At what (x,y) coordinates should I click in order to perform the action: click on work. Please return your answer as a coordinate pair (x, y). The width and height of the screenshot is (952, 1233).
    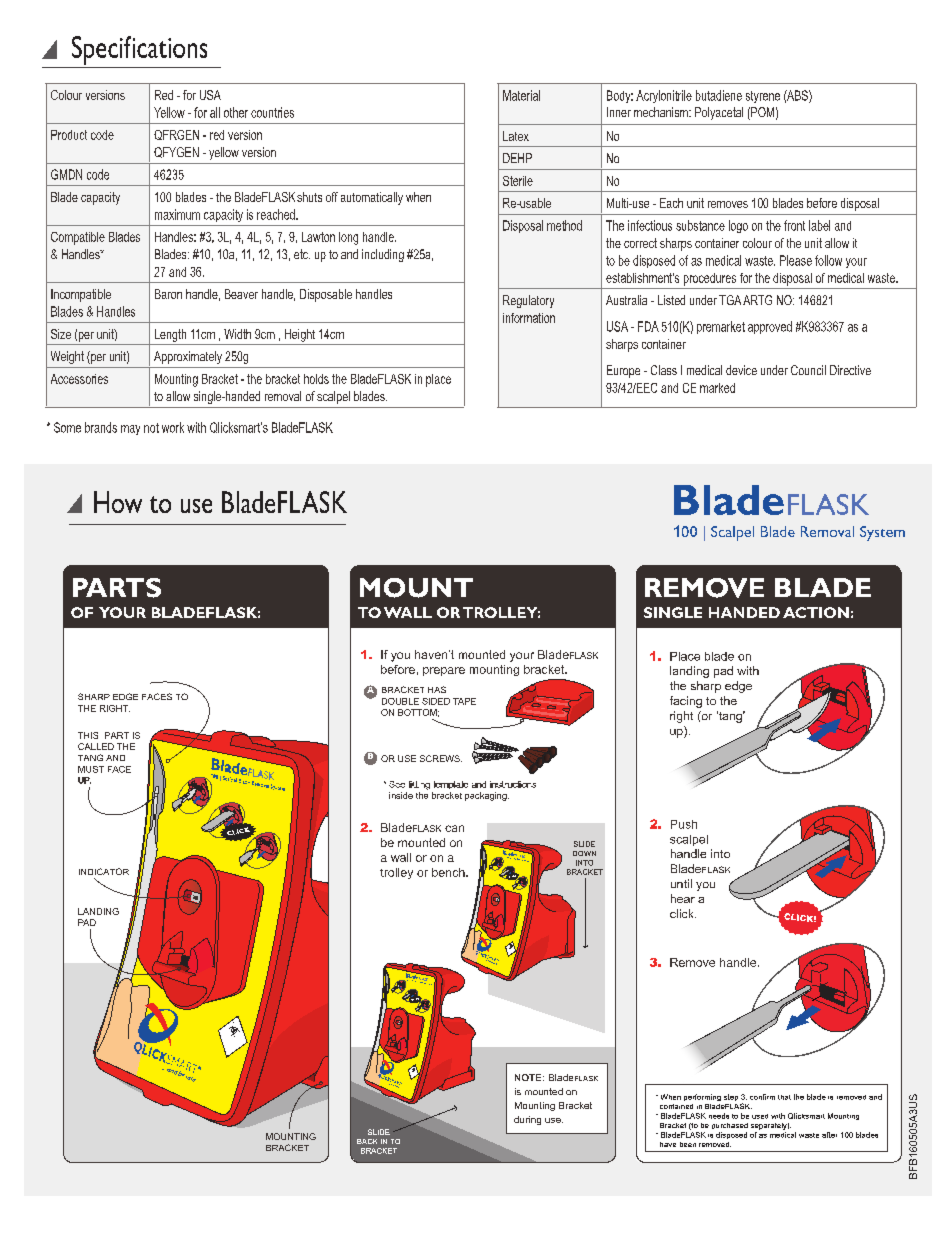
    Looking at the image, I should click on (173, 427).
